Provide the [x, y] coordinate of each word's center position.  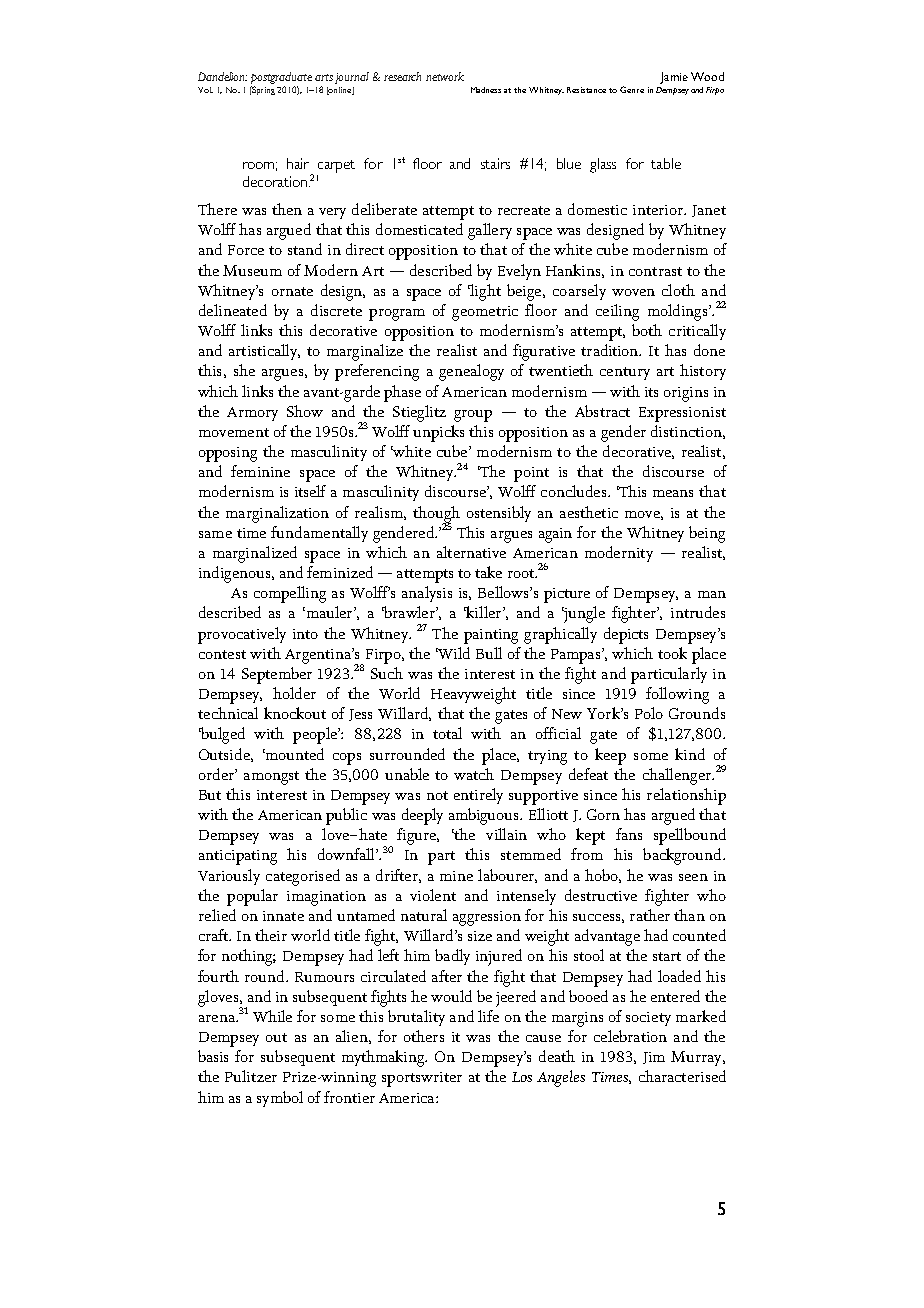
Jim [654, 1058]
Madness [486, 90]
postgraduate [281, 78]
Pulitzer [251, 1076]
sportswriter [422, 1079]
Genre [632, 89]
